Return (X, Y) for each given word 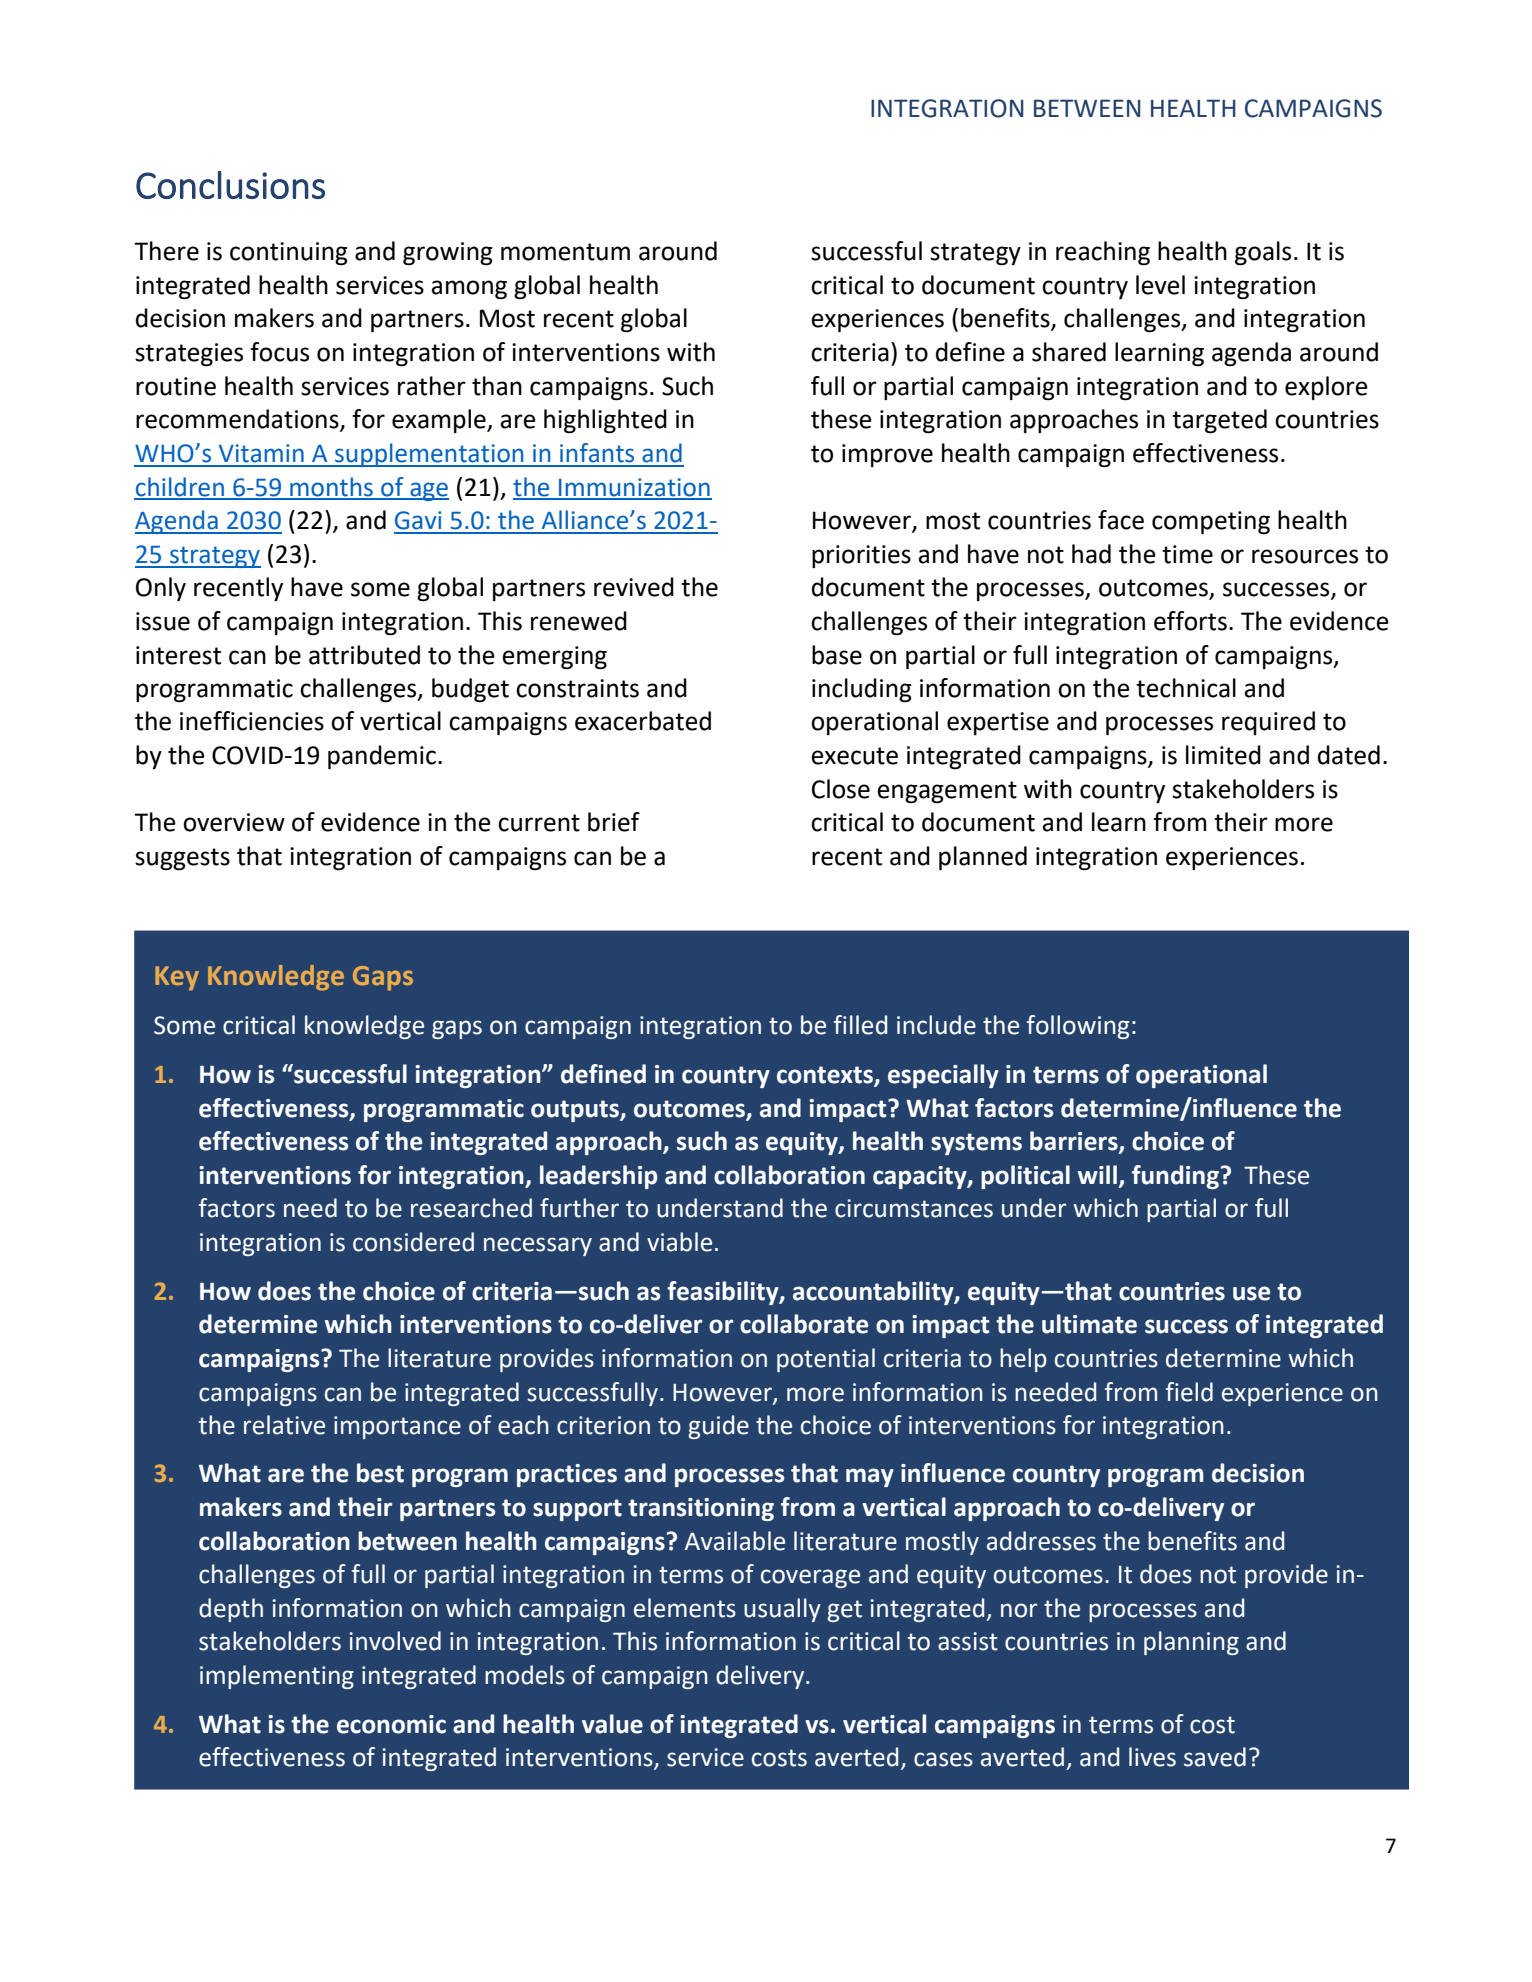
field (1189, 1392)
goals (1263, 253)
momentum (565, 252)
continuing (289, 254)
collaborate (804, 1324)
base (837, 655)
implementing (277, 1677)
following (1078, 1027)
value (612, 1724)
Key (177, 978)
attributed (364, 655)
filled (860, 1025)
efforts (1190, 621)
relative (284, 1425)
